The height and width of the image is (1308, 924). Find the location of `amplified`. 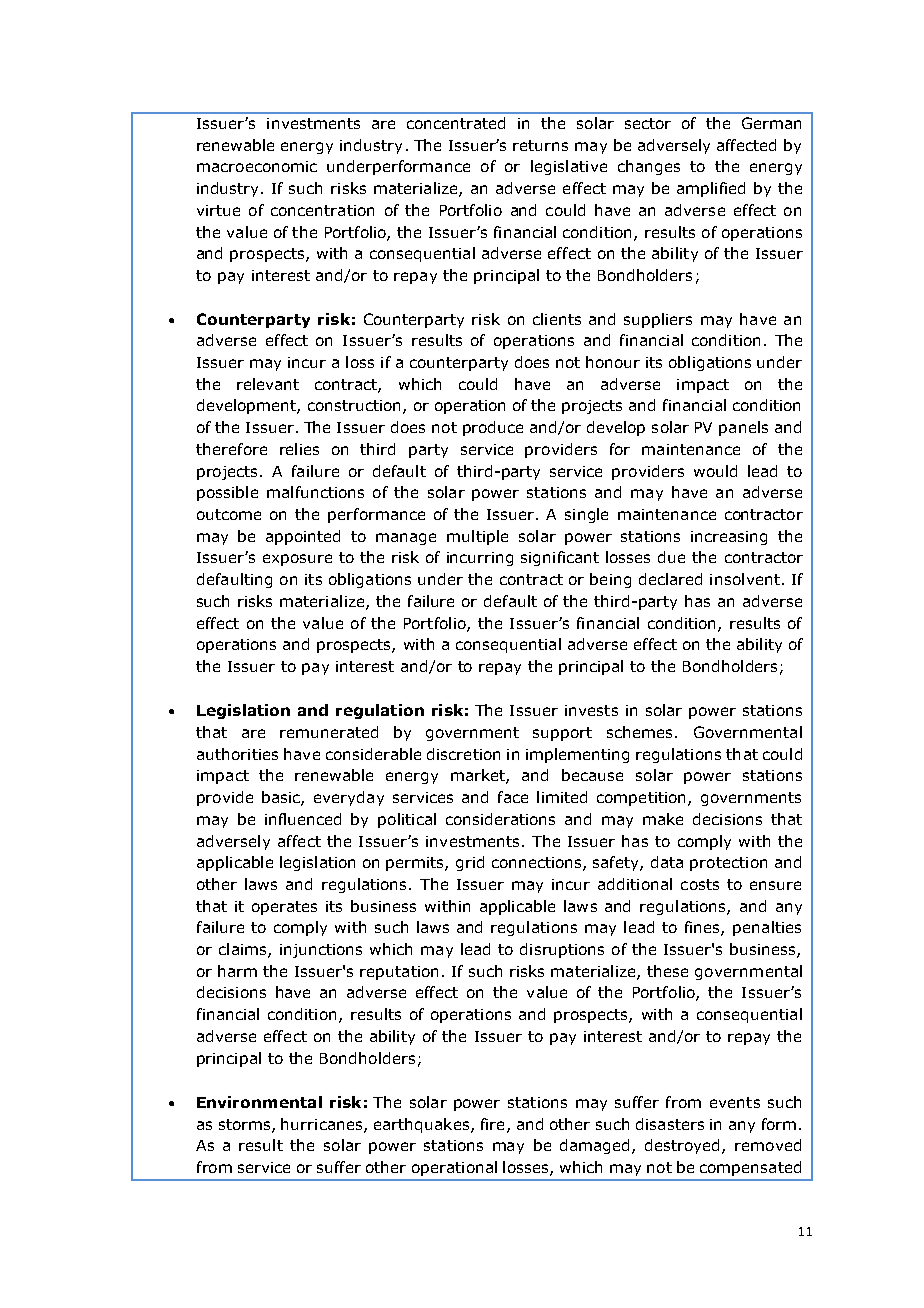

amplified is located at coordinates (711, 189).
